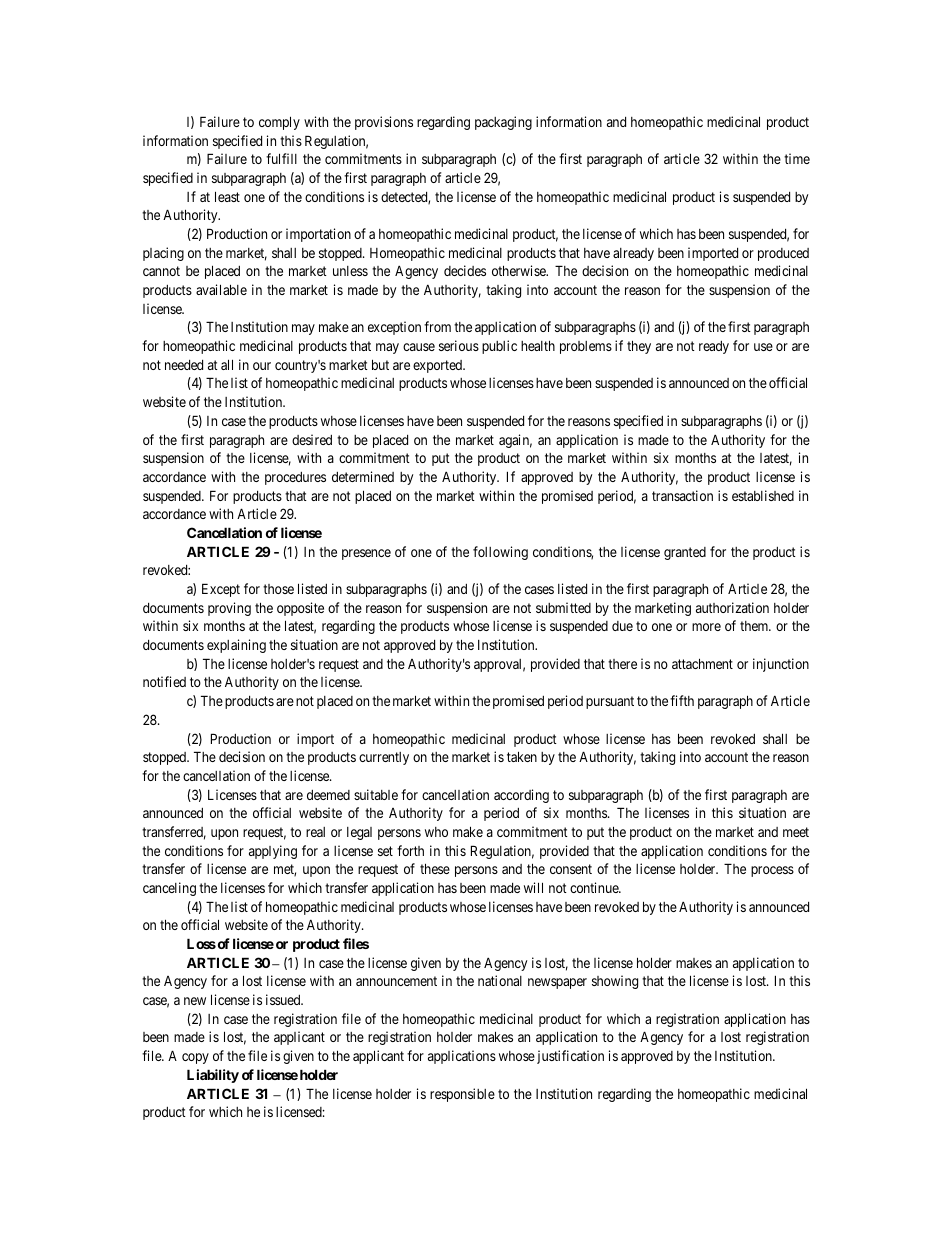  I want to click on responsible, so click(462, 1095).
